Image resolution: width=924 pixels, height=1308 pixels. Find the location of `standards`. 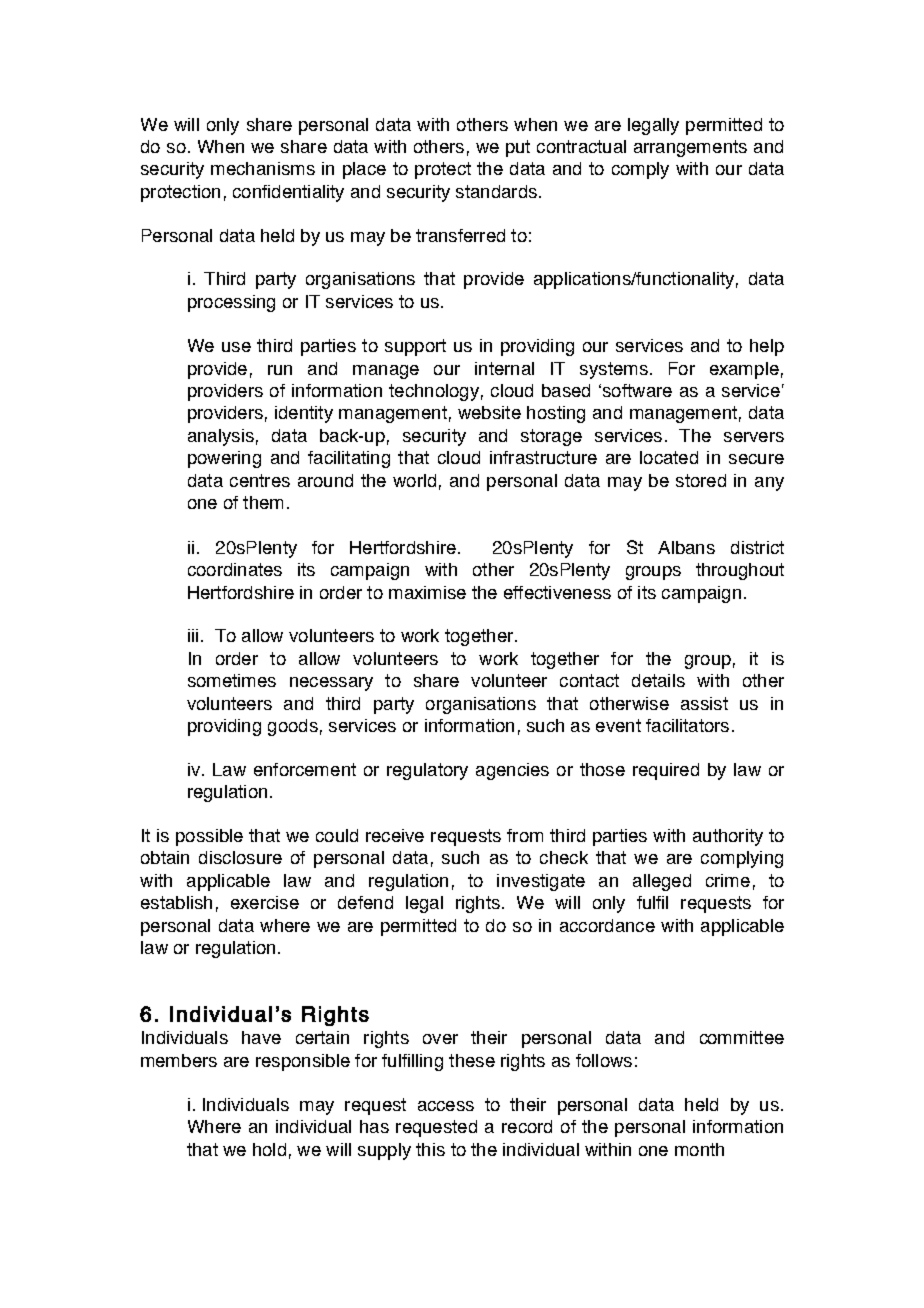

standards is located at coordinates (496, 191).
